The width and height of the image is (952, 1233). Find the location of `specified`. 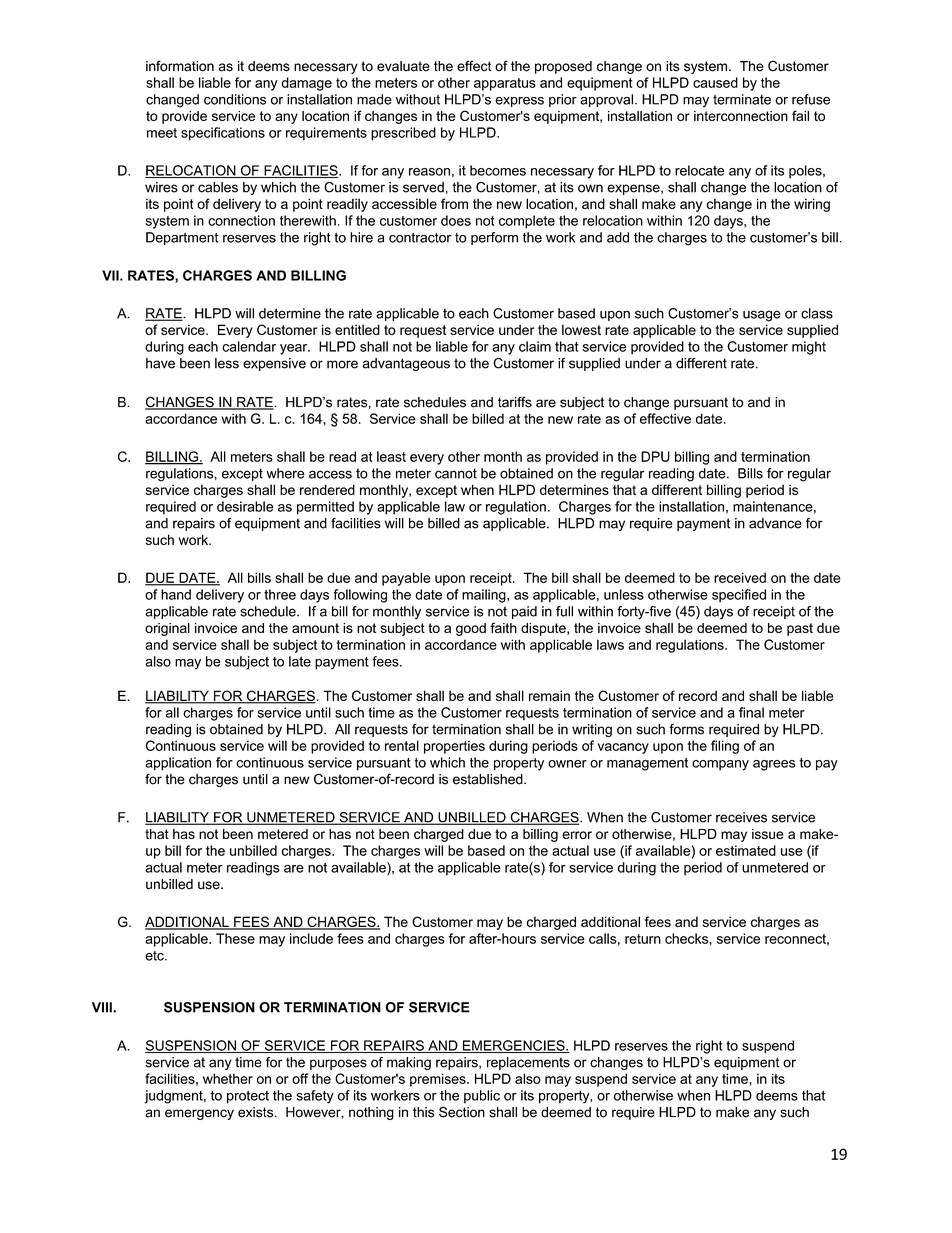

specified is located at coordinates (739, 596).
